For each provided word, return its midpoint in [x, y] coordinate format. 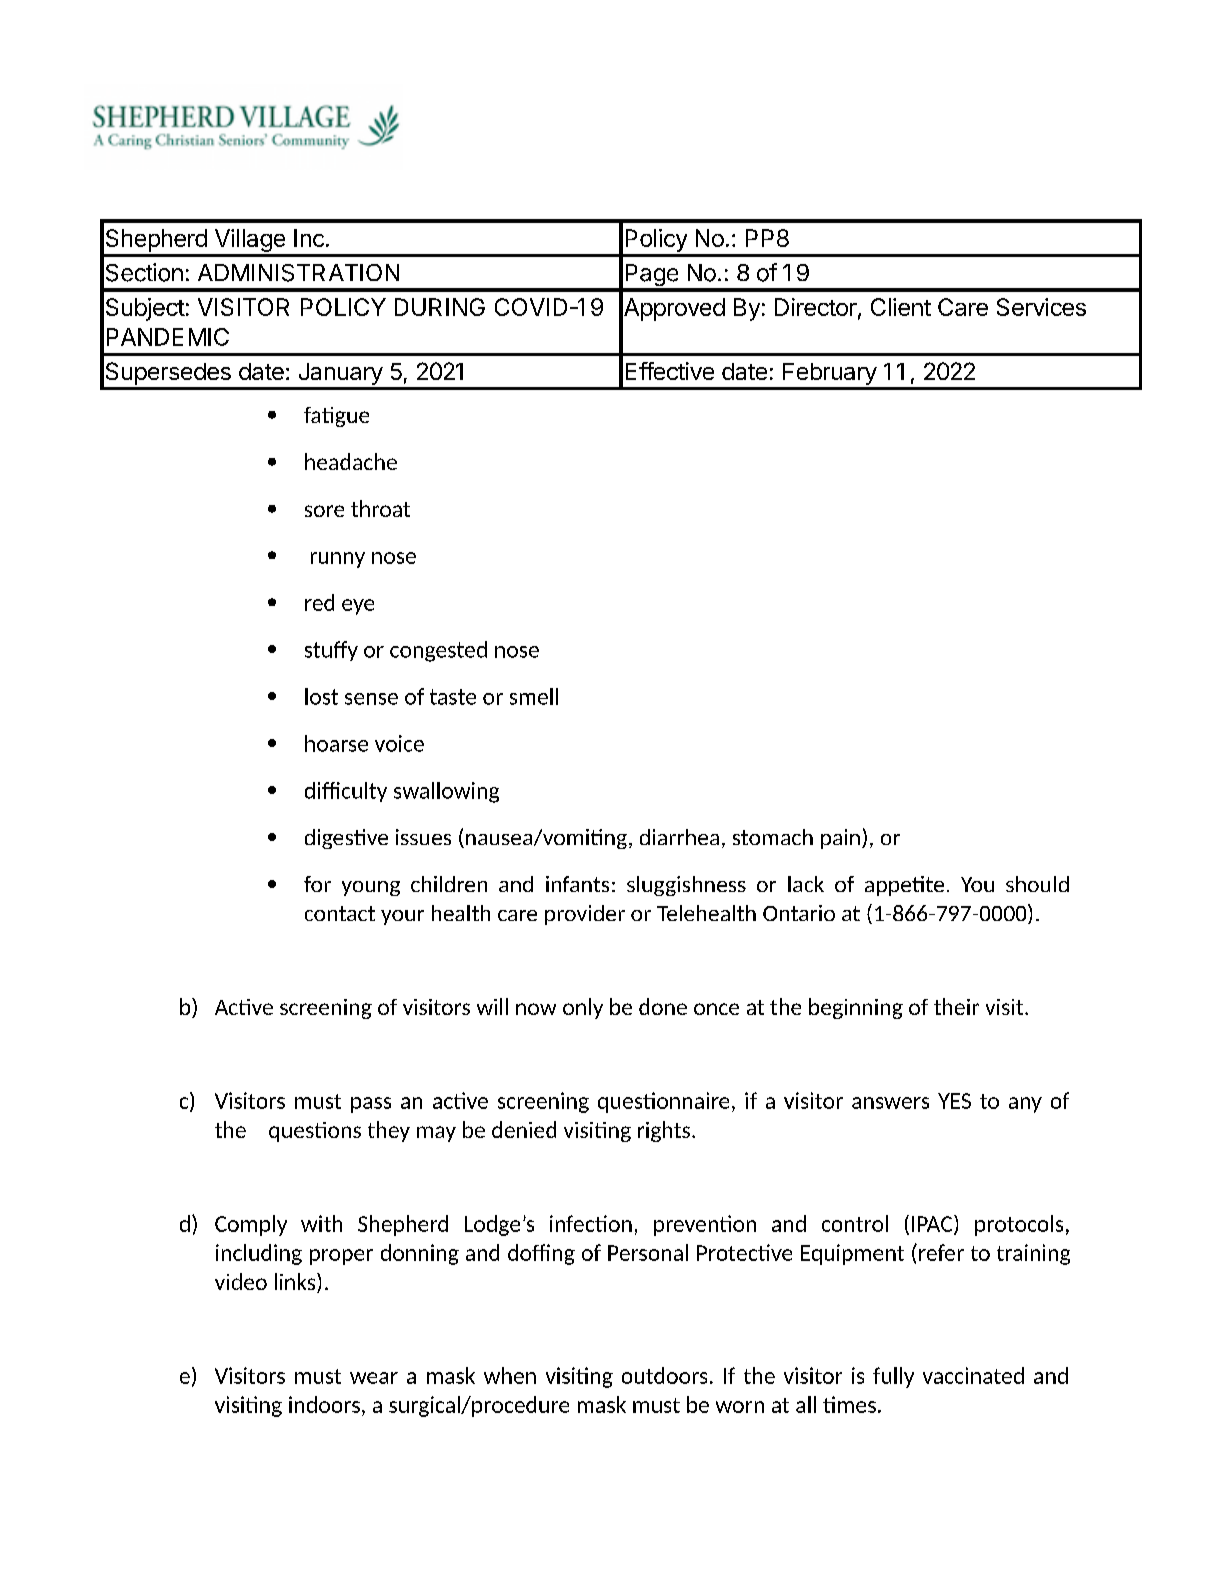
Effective [670, 371]
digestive [346, 839]
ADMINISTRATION [298, 273]
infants [577, 884]
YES [954, 1101]
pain [840, 839]
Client [901, 307]
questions [315, 1132]
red [319, 602]
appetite [904, 886]
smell [534, 696]
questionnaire [663, 1102]
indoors [324, 1404]
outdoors [664, 1375]
